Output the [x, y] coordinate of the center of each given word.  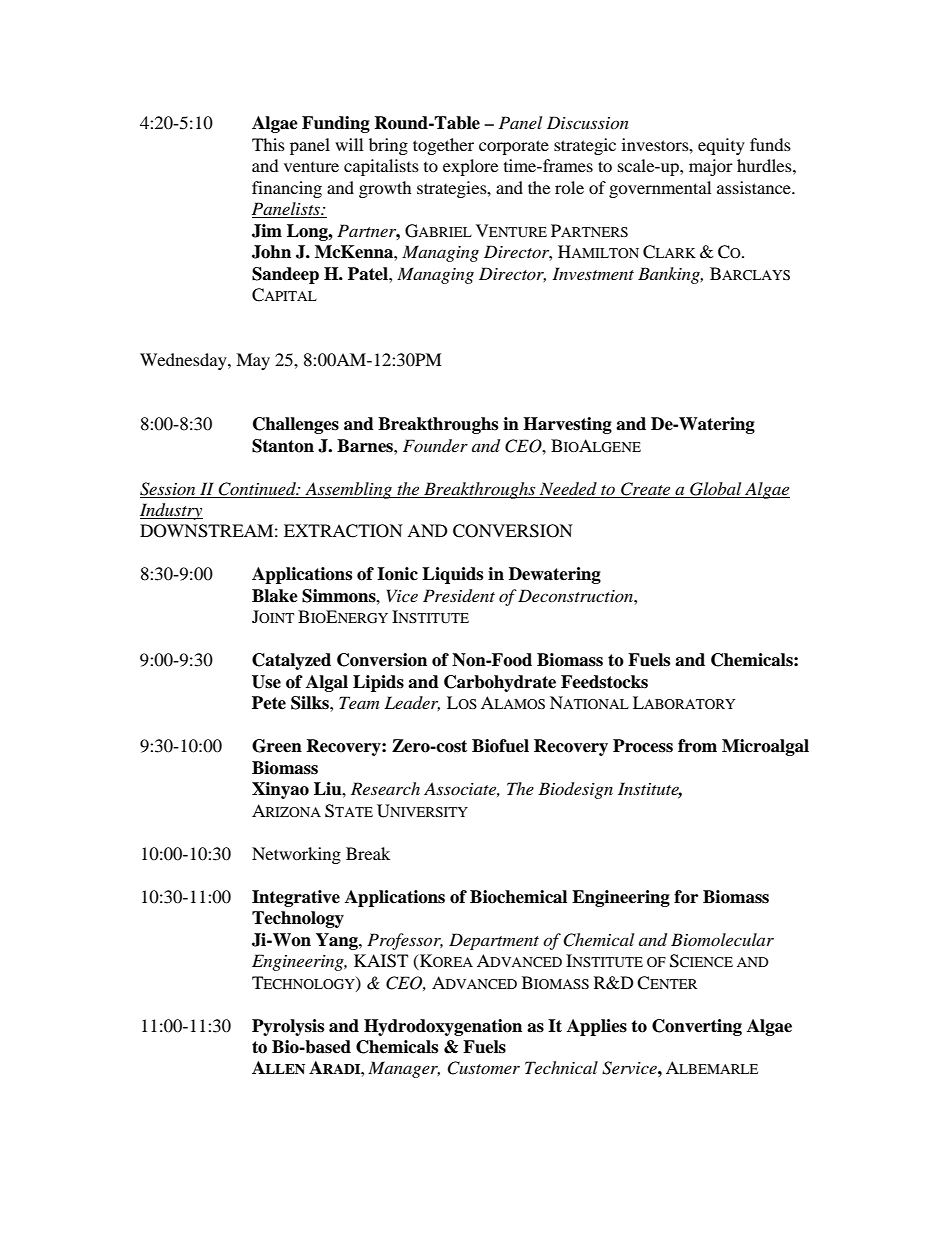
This [268, 144]
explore [470, 167]
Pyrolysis [288, 1027]
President [459, 596]
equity [721, 146]
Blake [275, 596]
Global [715, 489]
